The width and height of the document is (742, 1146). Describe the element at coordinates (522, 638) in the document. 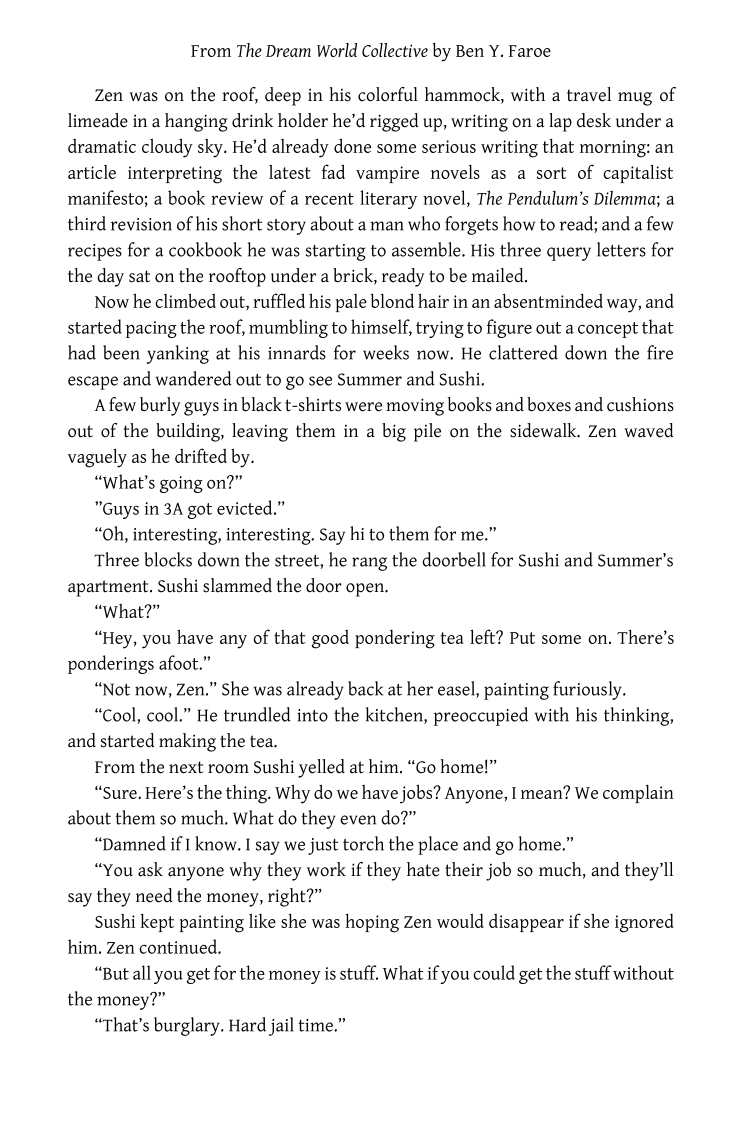

I see `Put` at that location.
